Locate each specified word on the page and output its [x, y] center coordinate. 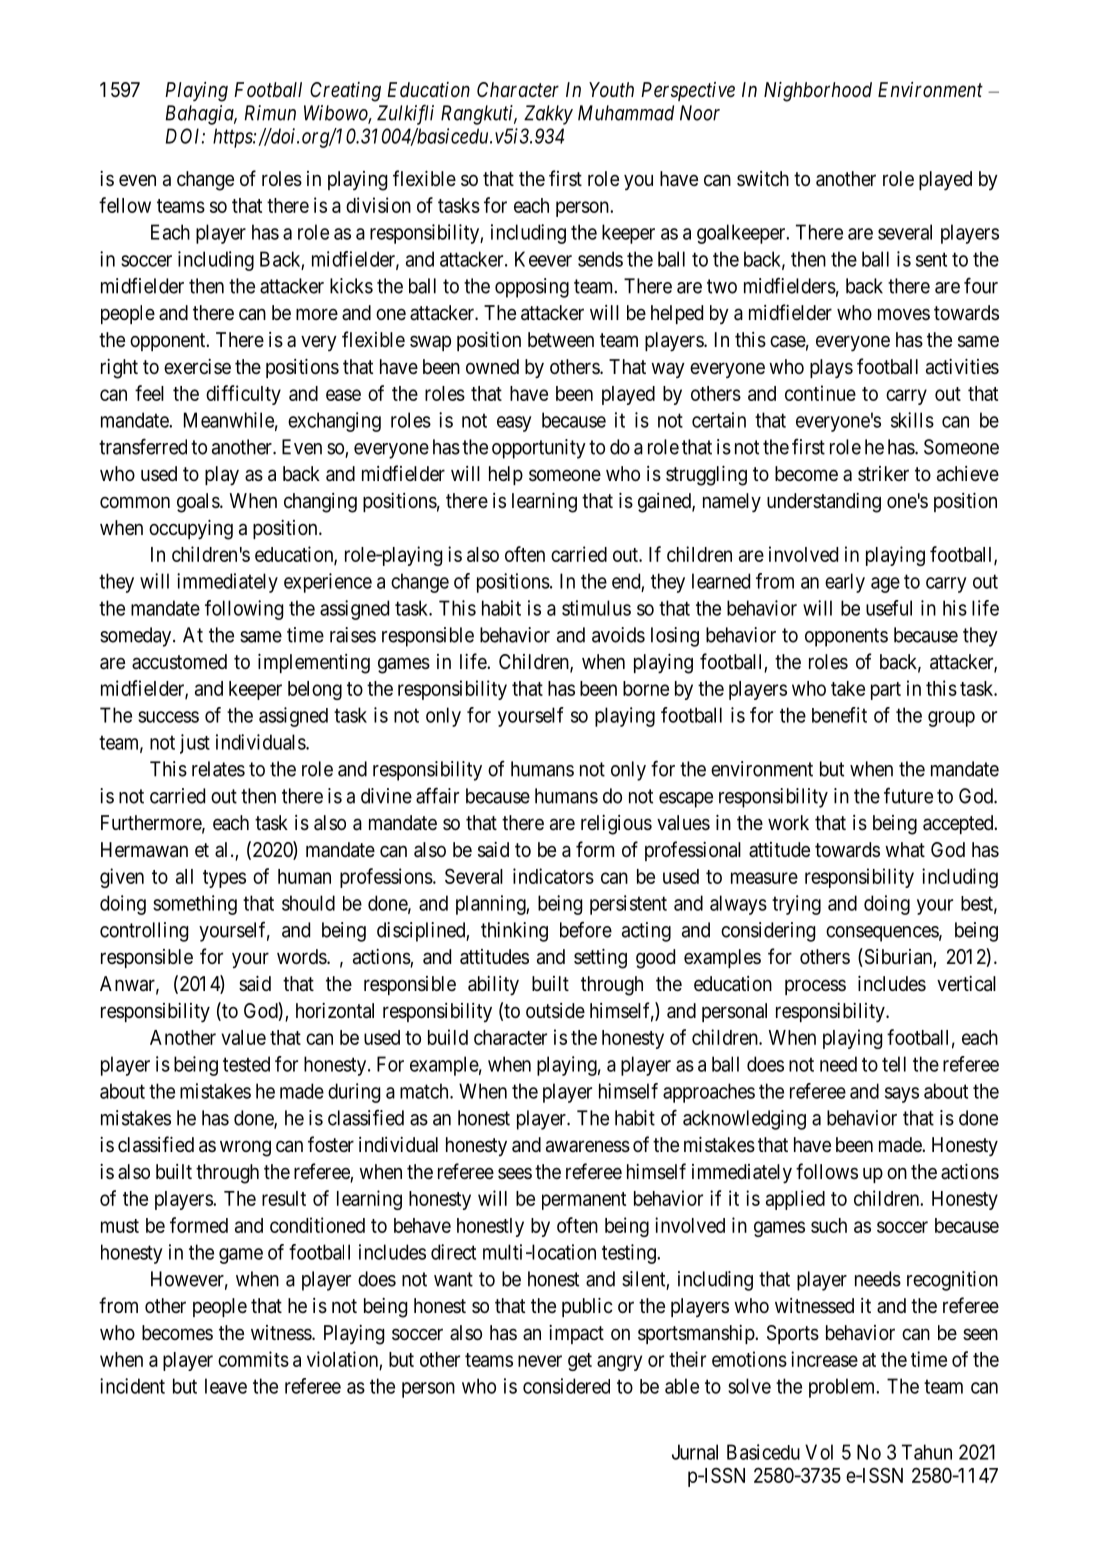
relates [218, 769]
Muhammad [626, 113]
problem [843, 1388]
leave [226, 1386]
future [908, 795]
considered [566, 1386]
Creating [345, 92]
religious [616, 825]
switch [763, 178]
